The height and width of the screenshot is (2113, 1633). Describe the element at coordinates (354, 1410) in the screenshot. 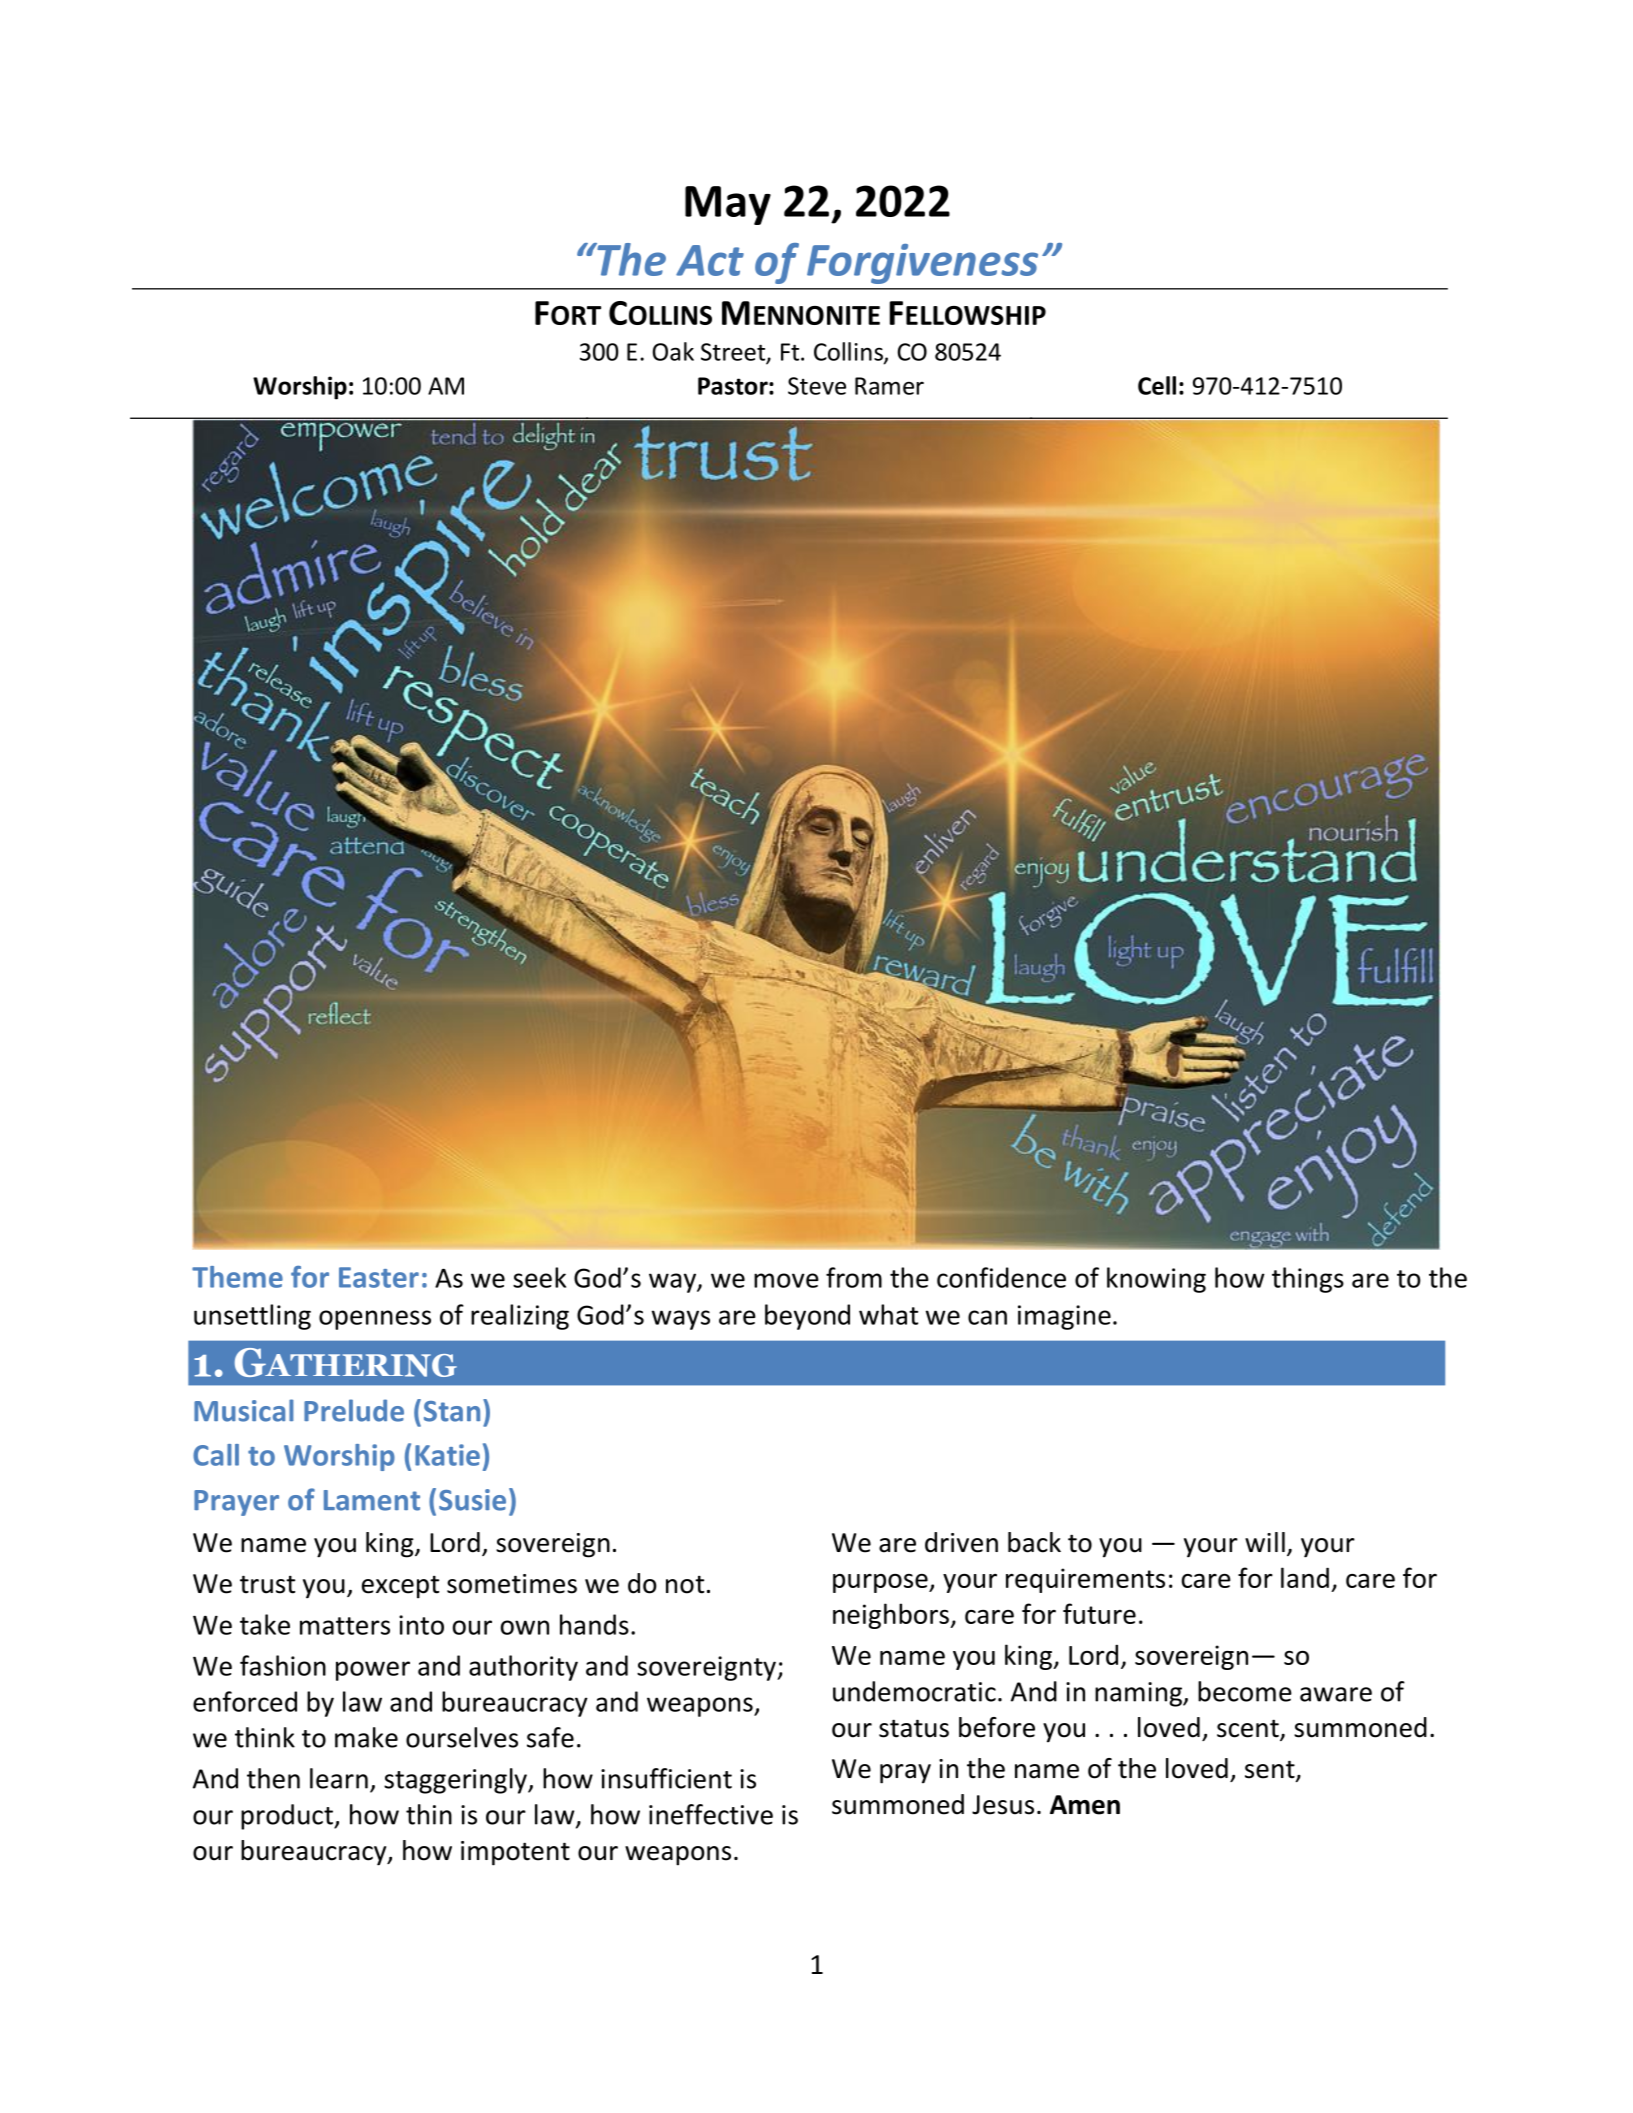

I see `Prelude` at that location.
